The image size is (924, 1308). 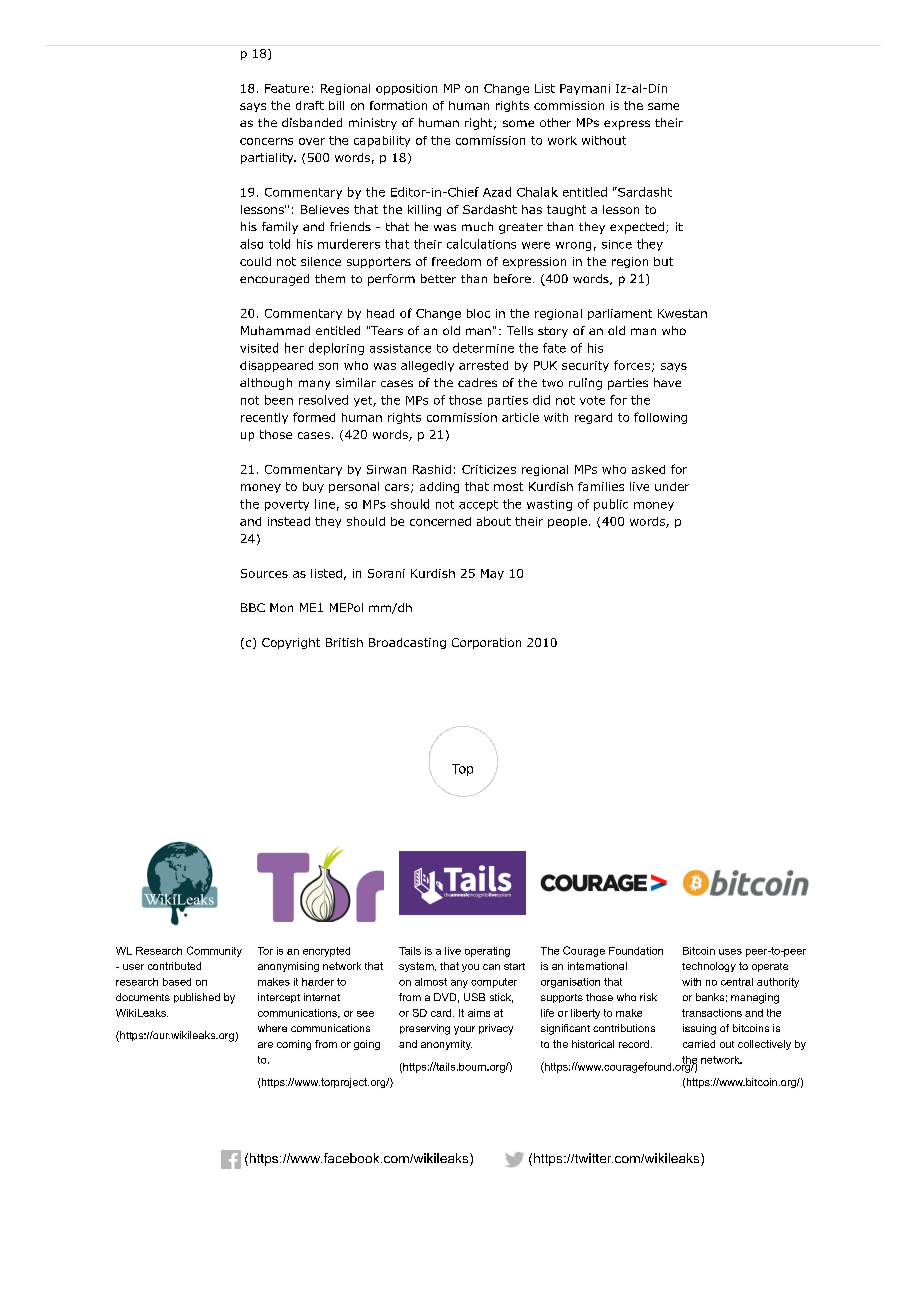 I want to click on recently, so click(x=264, y=418).
